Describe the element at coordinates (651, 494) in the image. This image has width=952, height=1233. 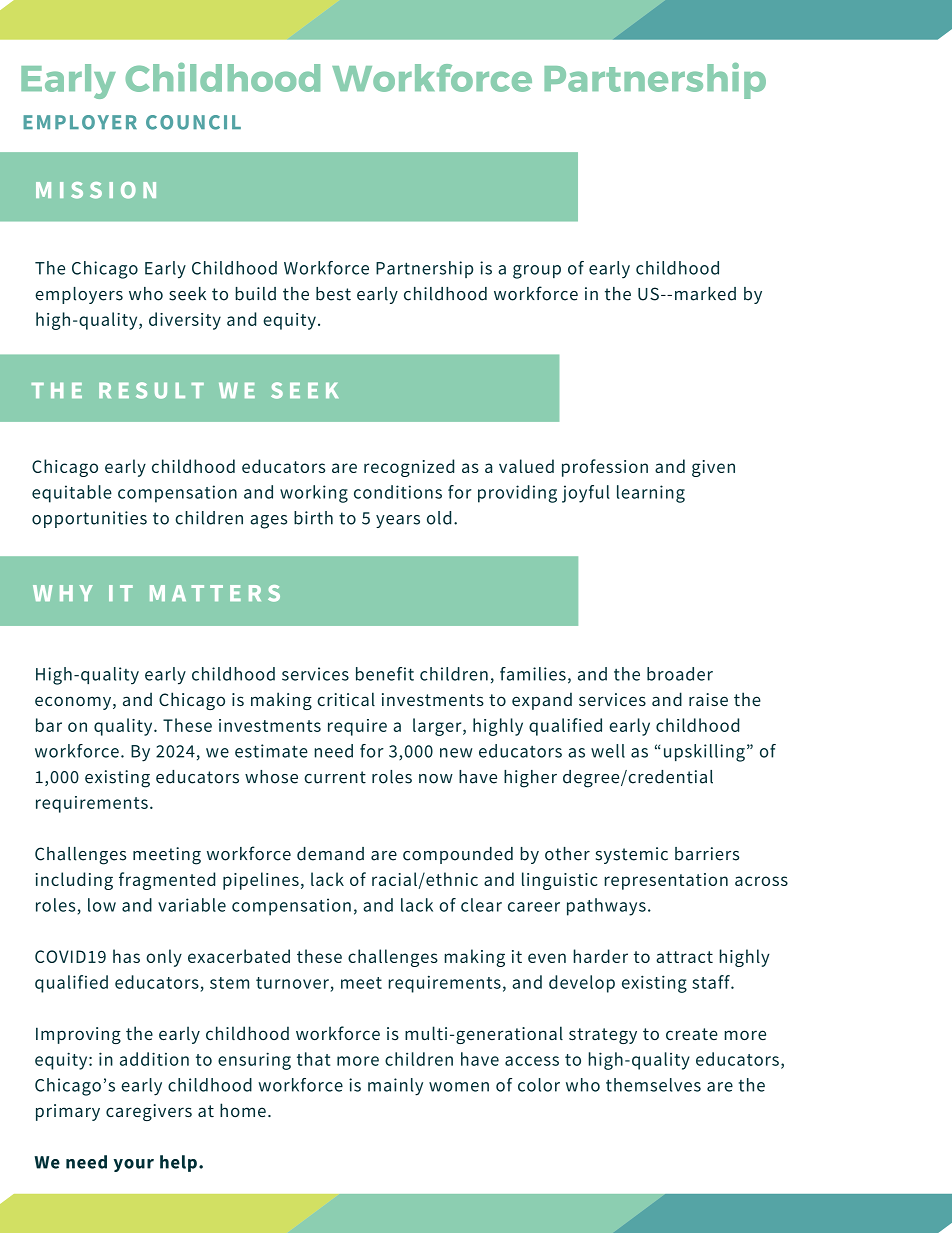
I see `learning` at that location.
